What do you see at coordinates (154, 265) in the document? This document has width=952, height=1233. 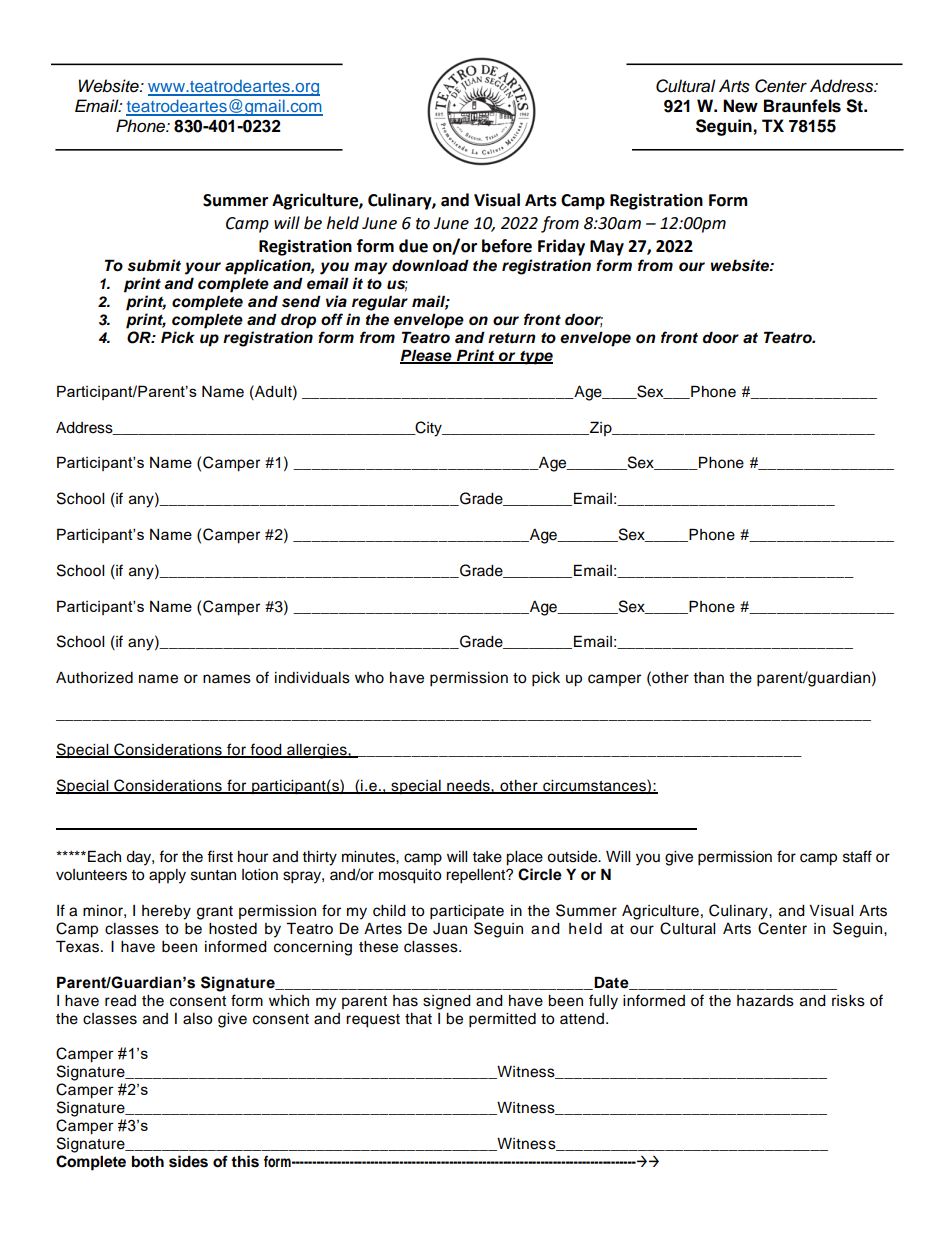 I see `submit` at bounding box center [154, 265].
